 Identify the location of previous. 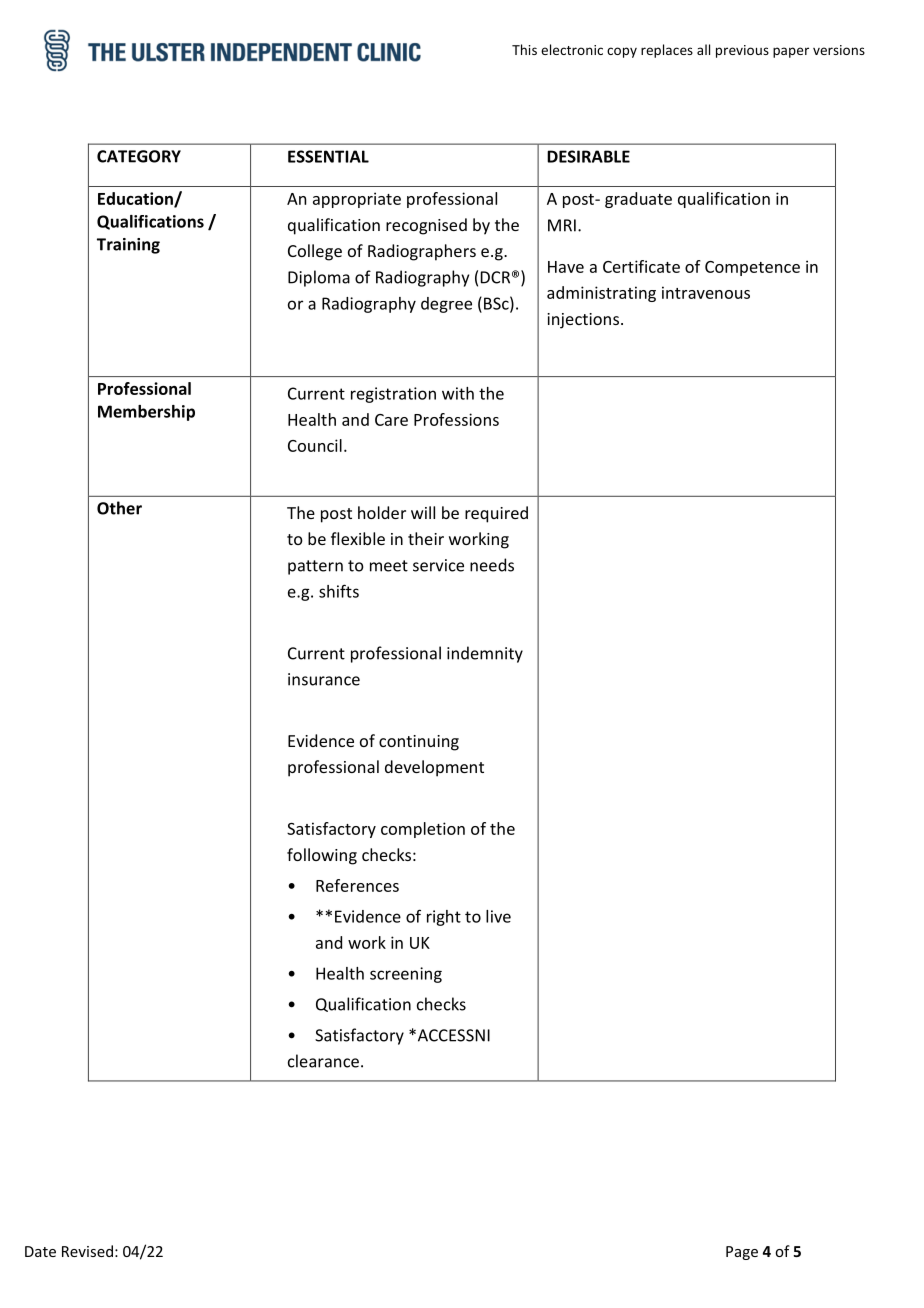
(742, 51).
